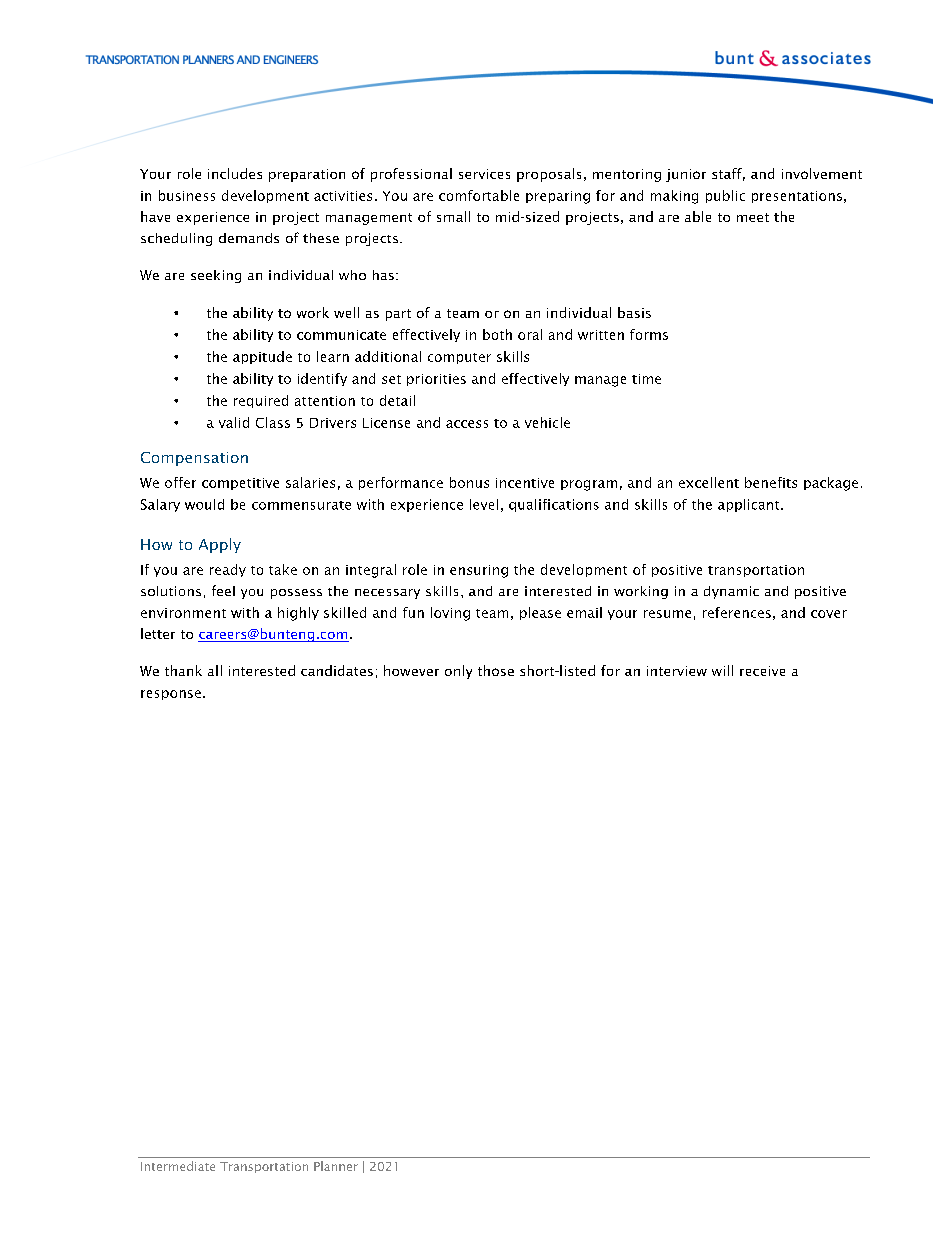 The height and width of the image is (1233, 952). Describe the element at coordinates (771, 482) in the image. I see `benefits` at that location.
